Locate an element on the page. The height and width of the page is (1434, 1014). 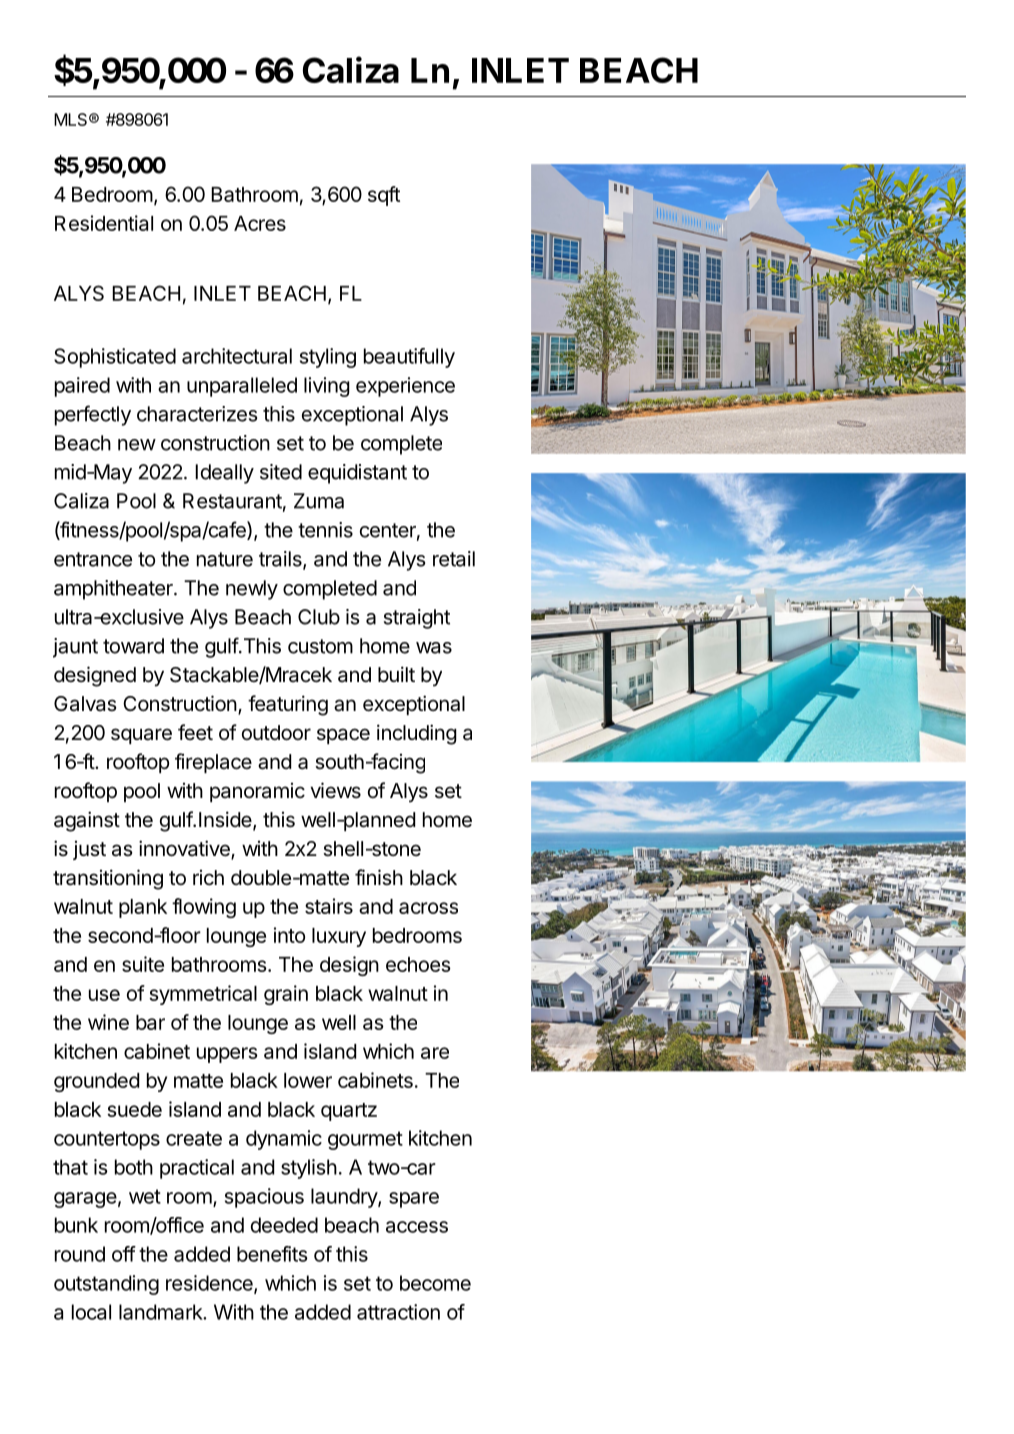
Residential is located at coordinates (104, 223).
